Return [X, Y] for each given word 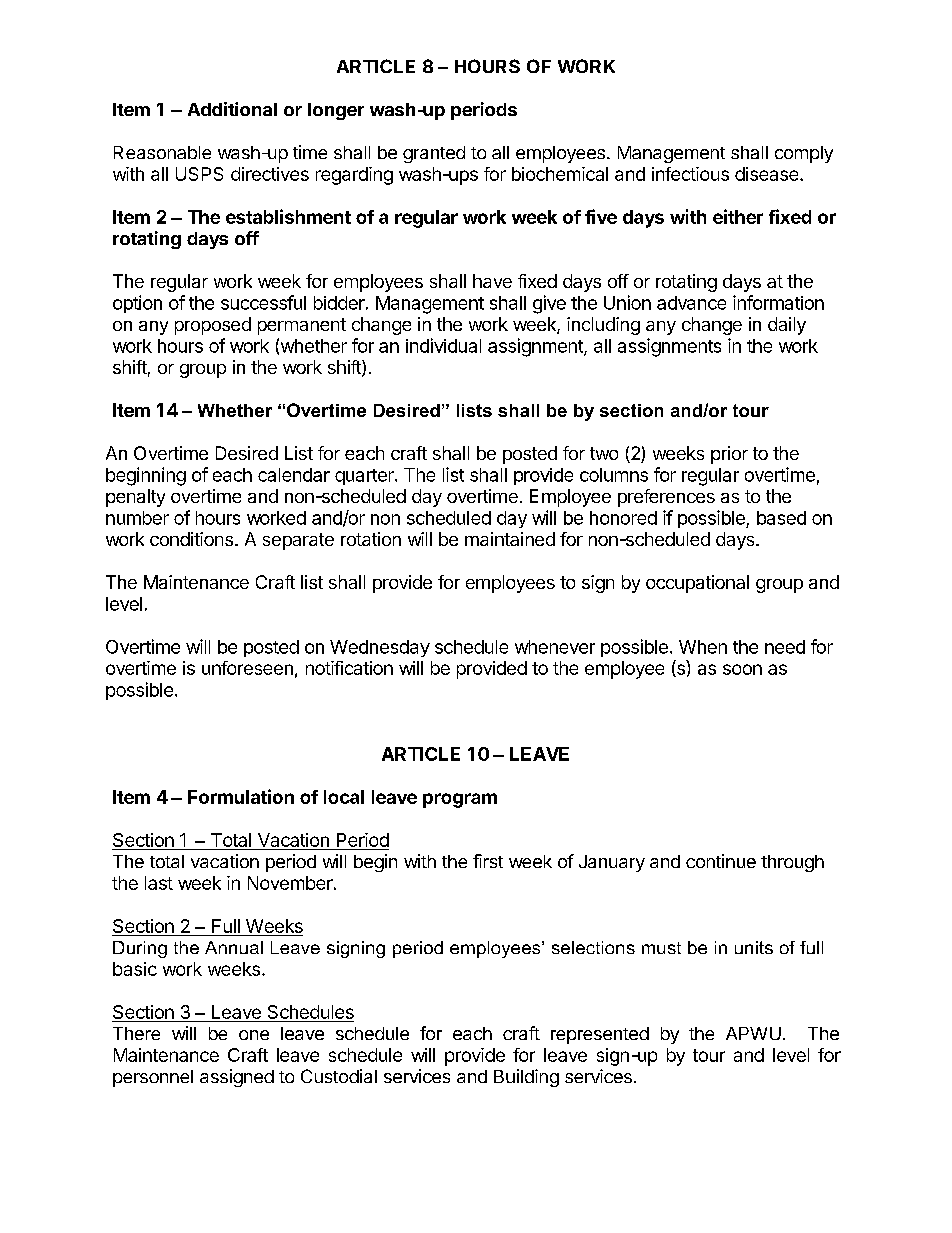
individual [443, 345]
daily [787, 326]
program [460, 800]
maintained [510, 539]
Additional [232, 109]
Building [526, 1078]
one [254, 1035]
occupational [697, 584]
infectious [690, 174]
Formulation [241, 796]
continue [721, 861]
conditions [191, 539]
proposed [213, 326]
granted [434, 154]
